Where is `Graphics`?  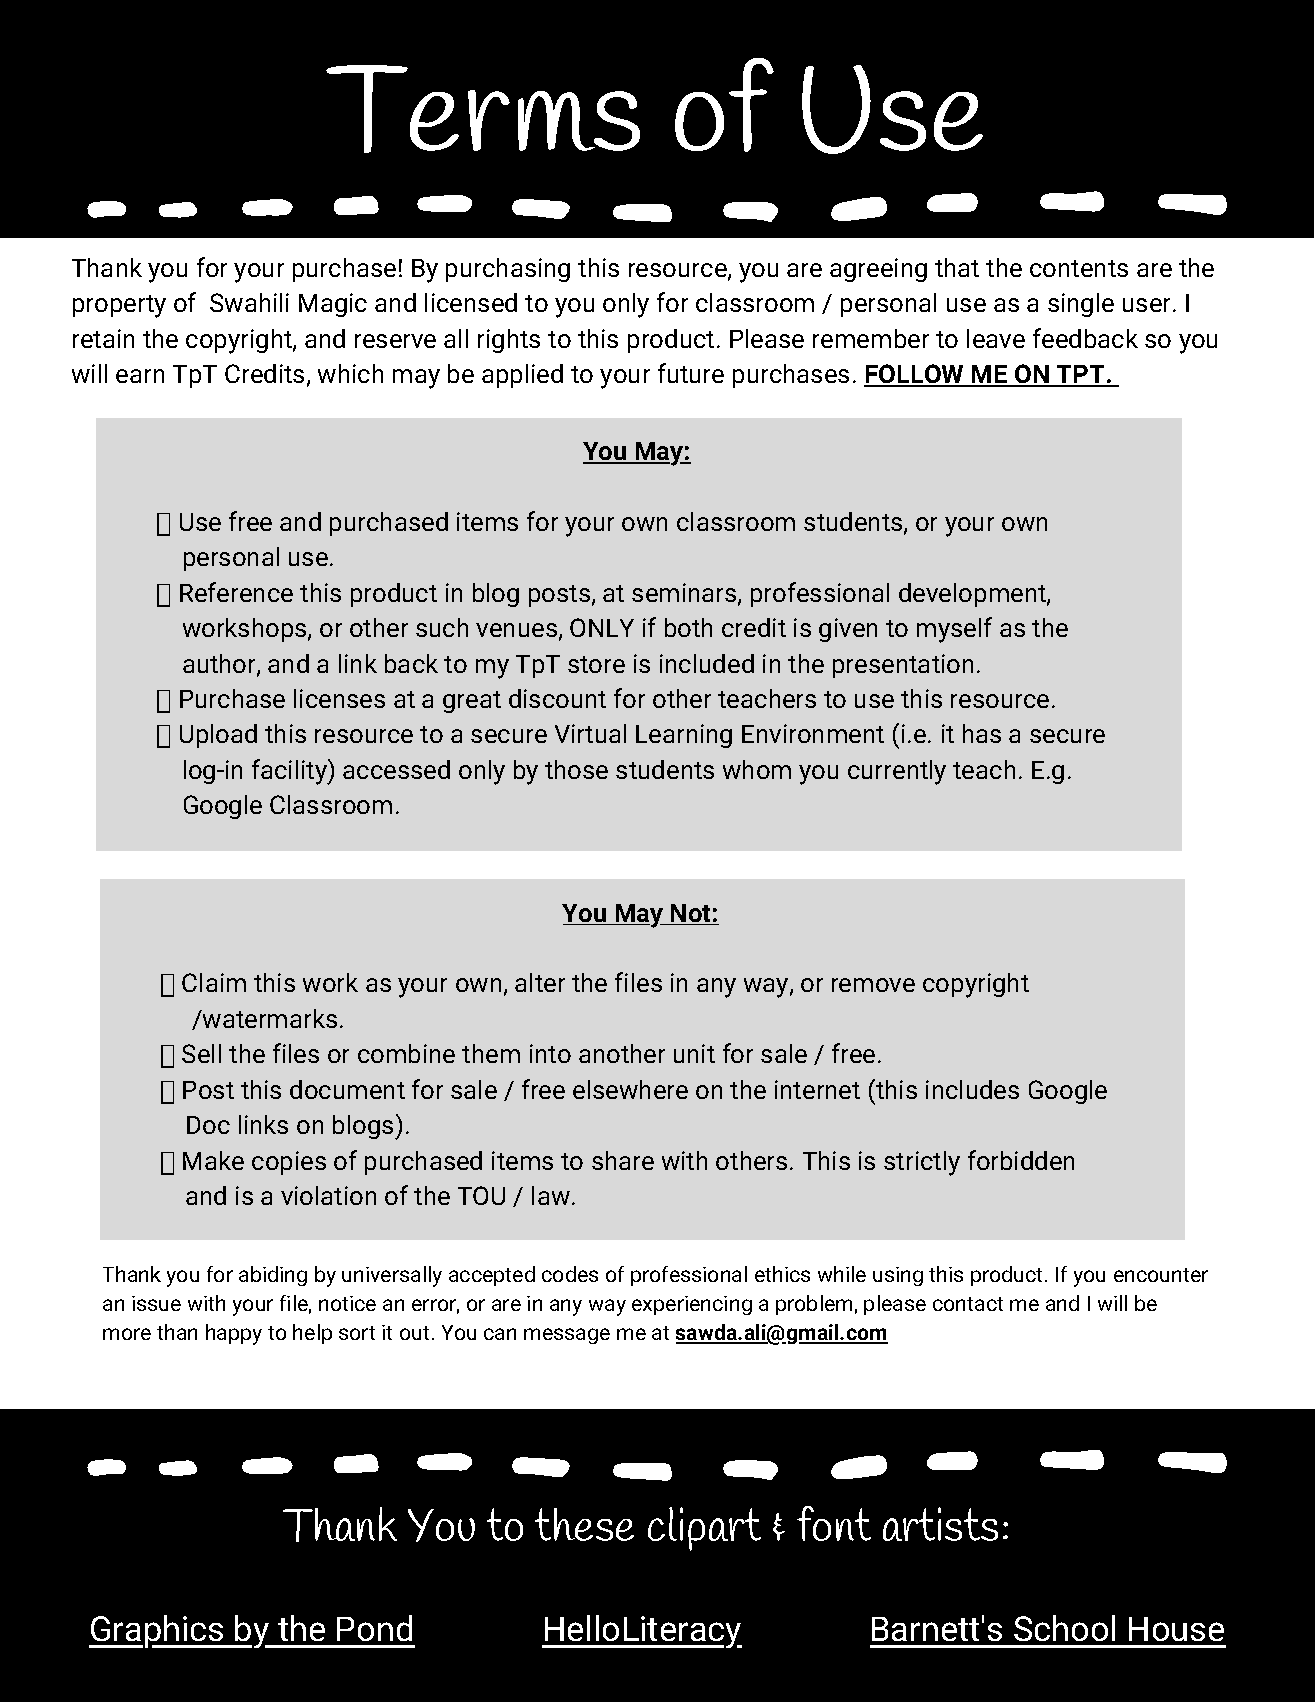 Graphics is located at coordinates (157, 1631).
